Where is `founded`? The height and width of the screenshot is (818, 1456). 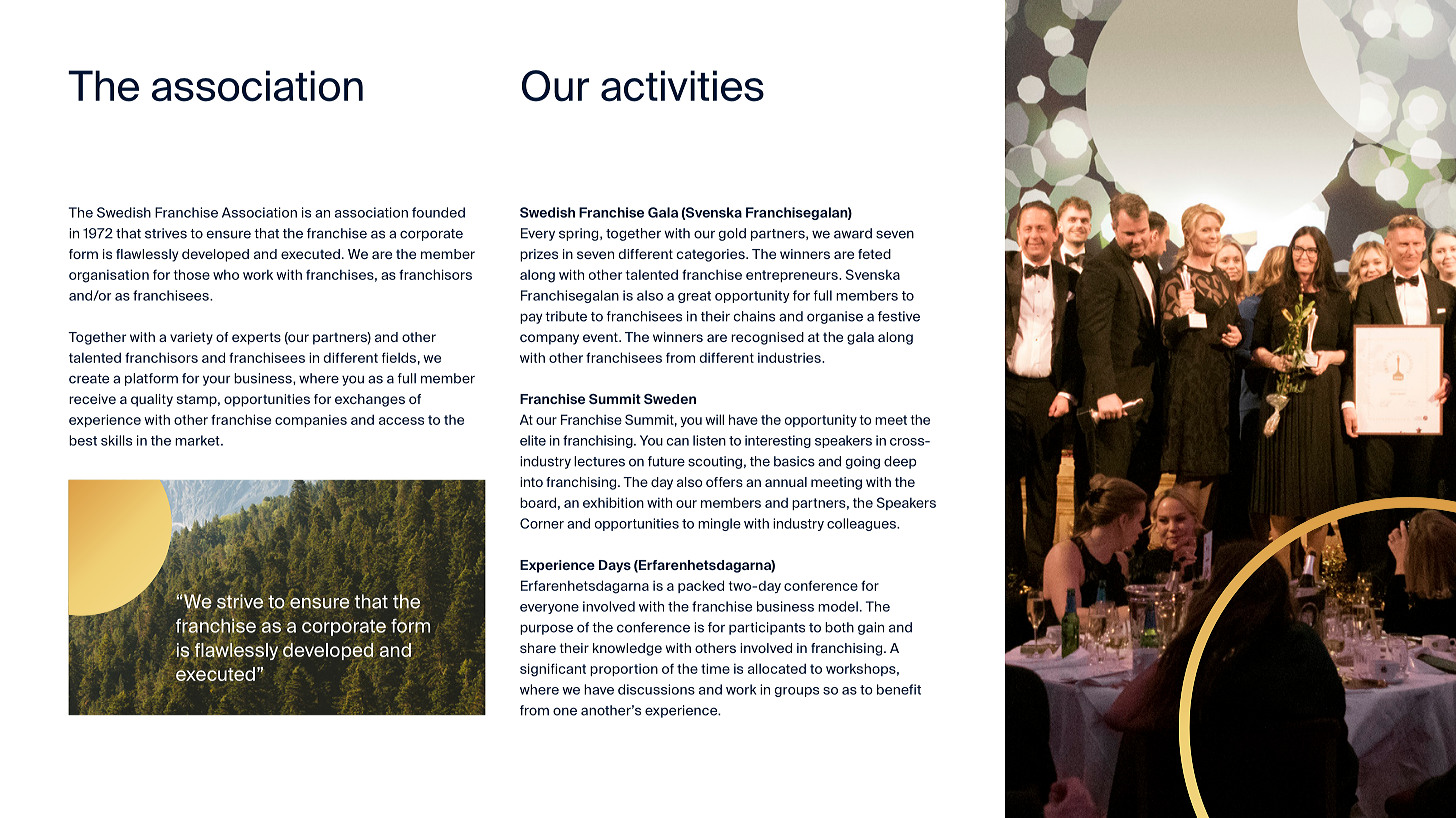 founded is located at coordinates (438, 212).
